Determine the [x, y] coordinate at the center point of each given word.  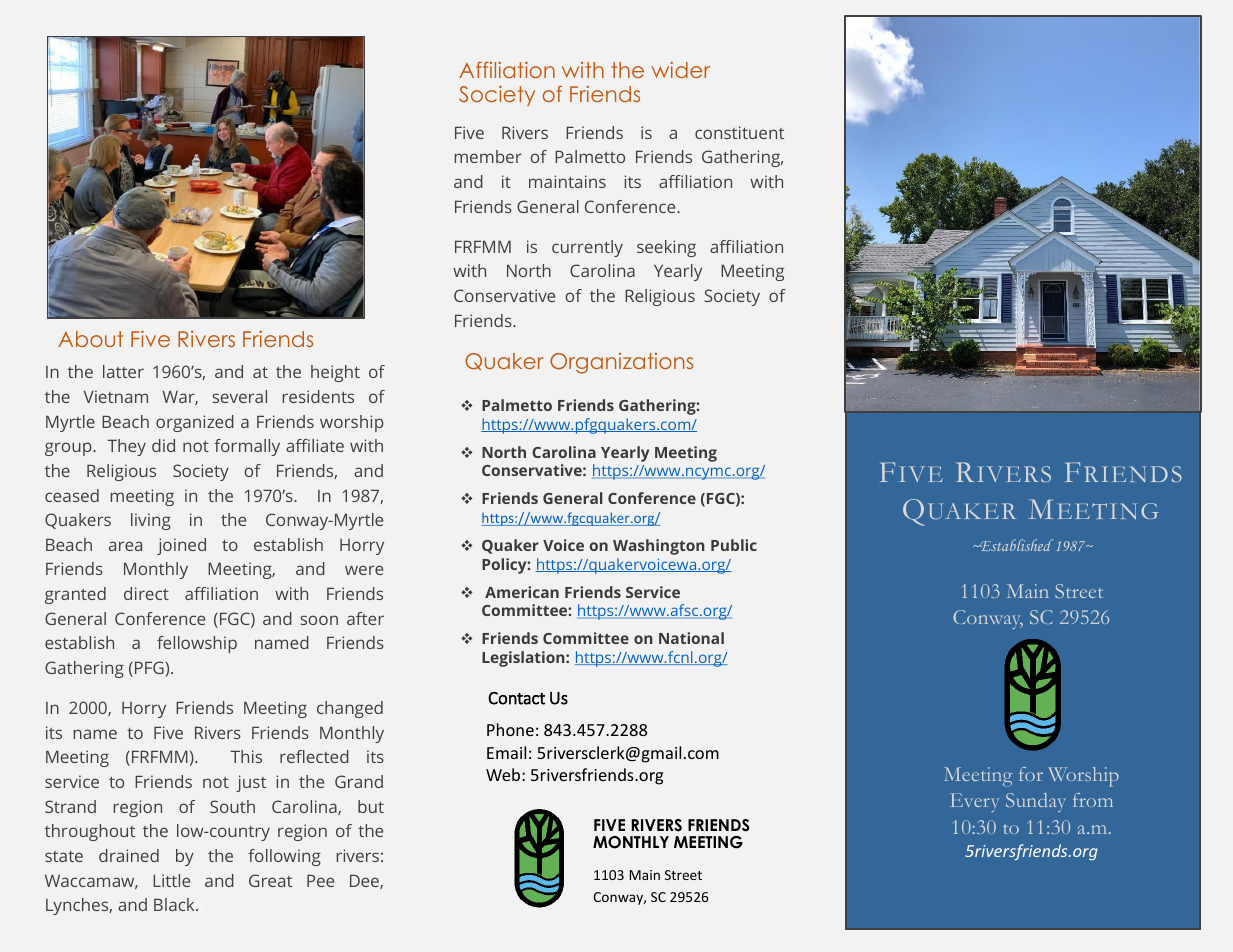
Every [974, 802]
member [488, 156]
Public [734, 545]
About [90, 339]
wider [681, 70]
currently [587, 248]
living [151, 521]
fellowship [197, 644]
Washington [659, 547]
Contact [516, 698]
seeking [666, 248]
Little [171, 880]
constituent [739, 132]
